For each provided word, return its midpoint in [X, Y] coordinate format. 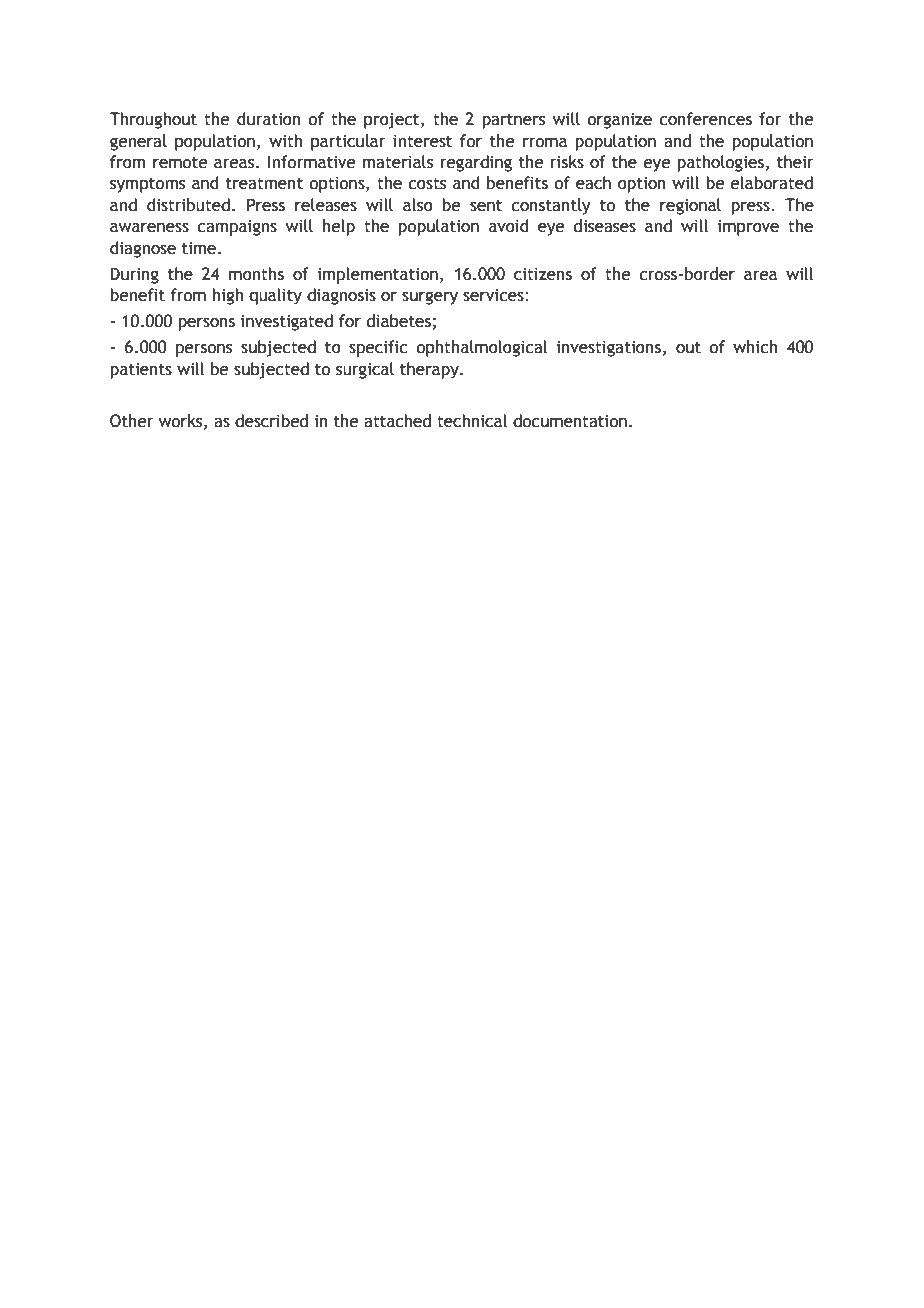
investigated [287, 322]
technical [472, 421]
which [755, 347]
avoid [509, 226]
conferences [705, 119]
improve [748, 228]
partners [513, 121]
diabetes [399, 321]
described [271, 421]
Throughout [153, 120]
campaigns [237, 228]
